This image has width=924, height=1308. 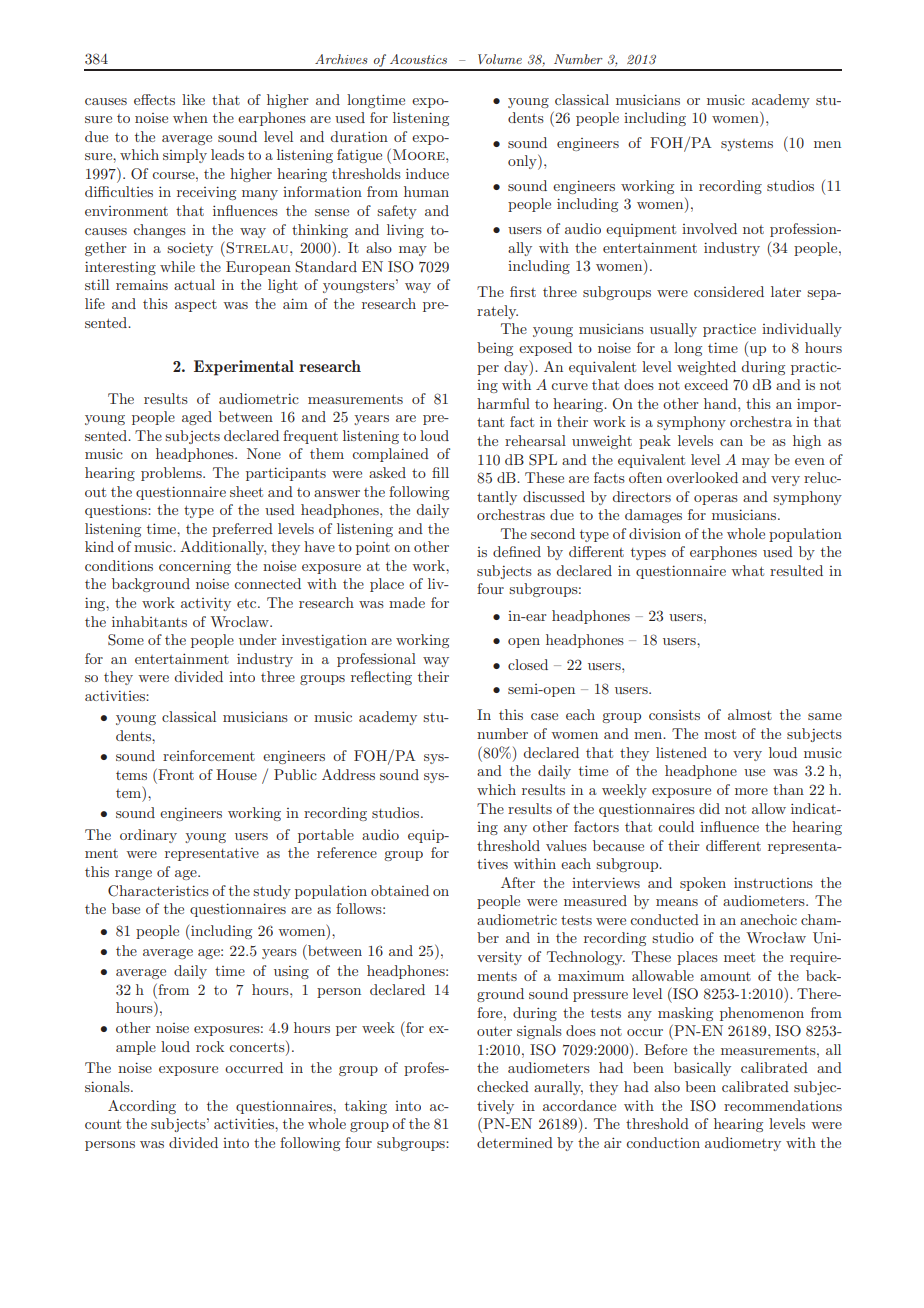 I want to click on involved, so click(x=709, y=228).
